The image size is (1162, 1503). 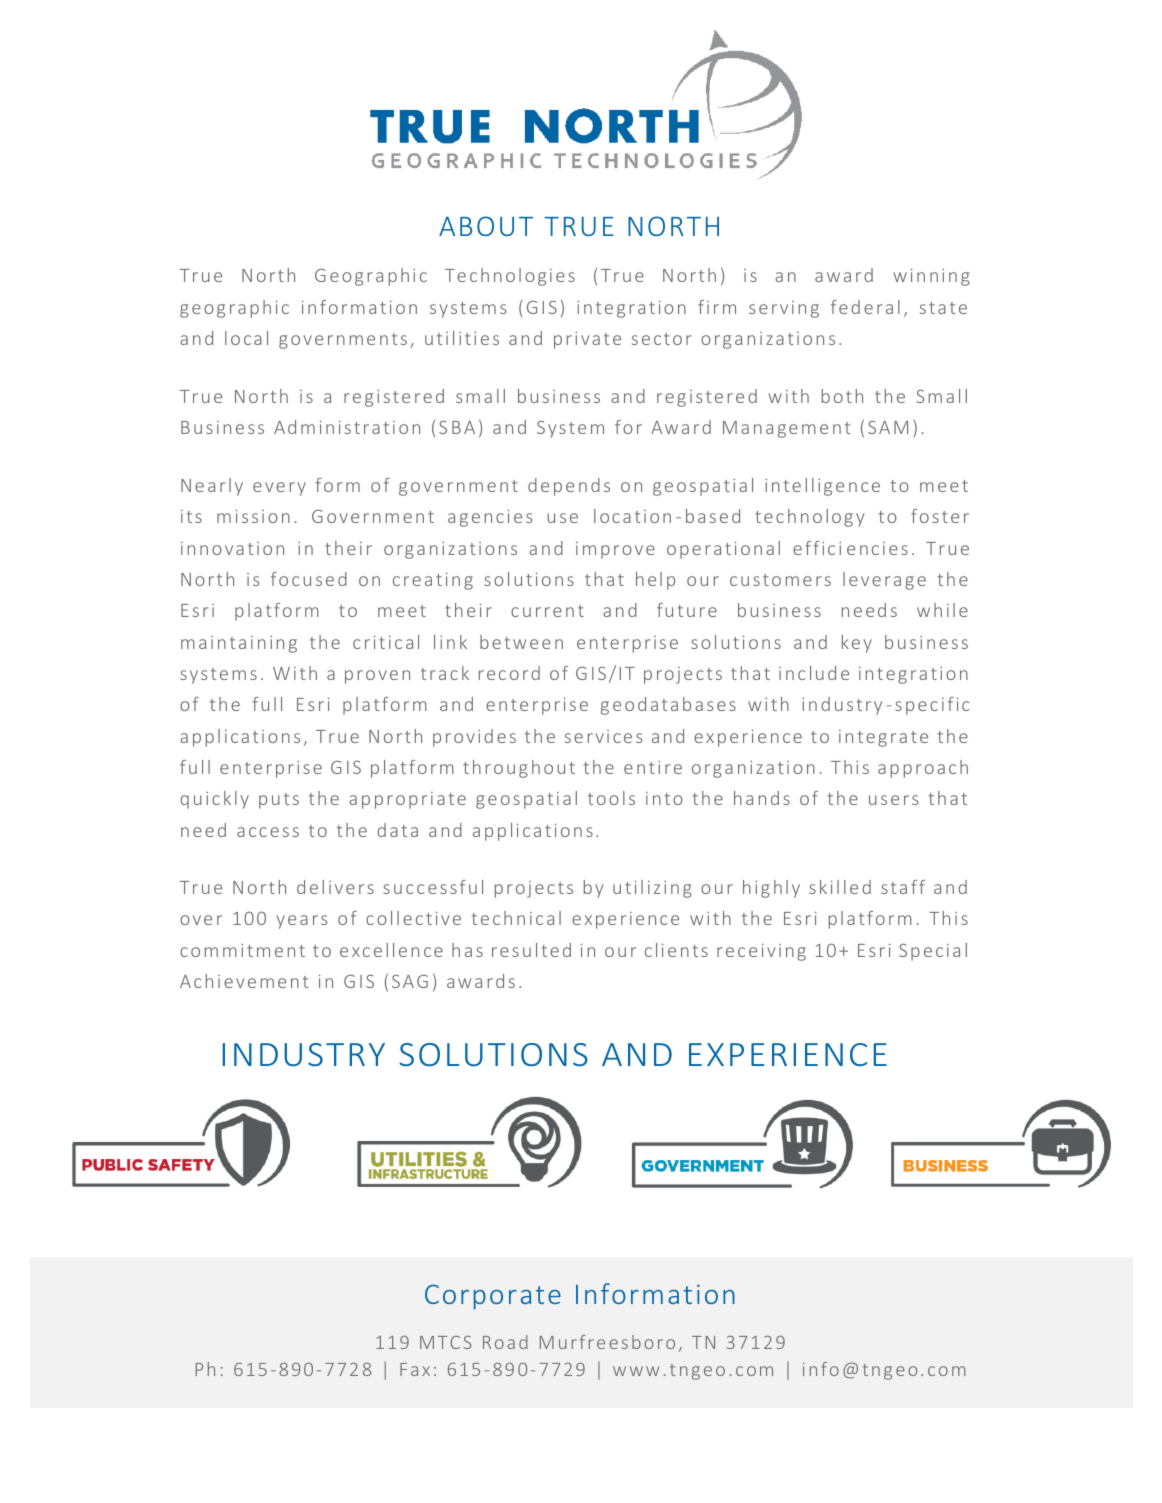 What do you see at coordinates (857, 644) in the screenshot?
I see `key` at bounding box center [857, 644].
